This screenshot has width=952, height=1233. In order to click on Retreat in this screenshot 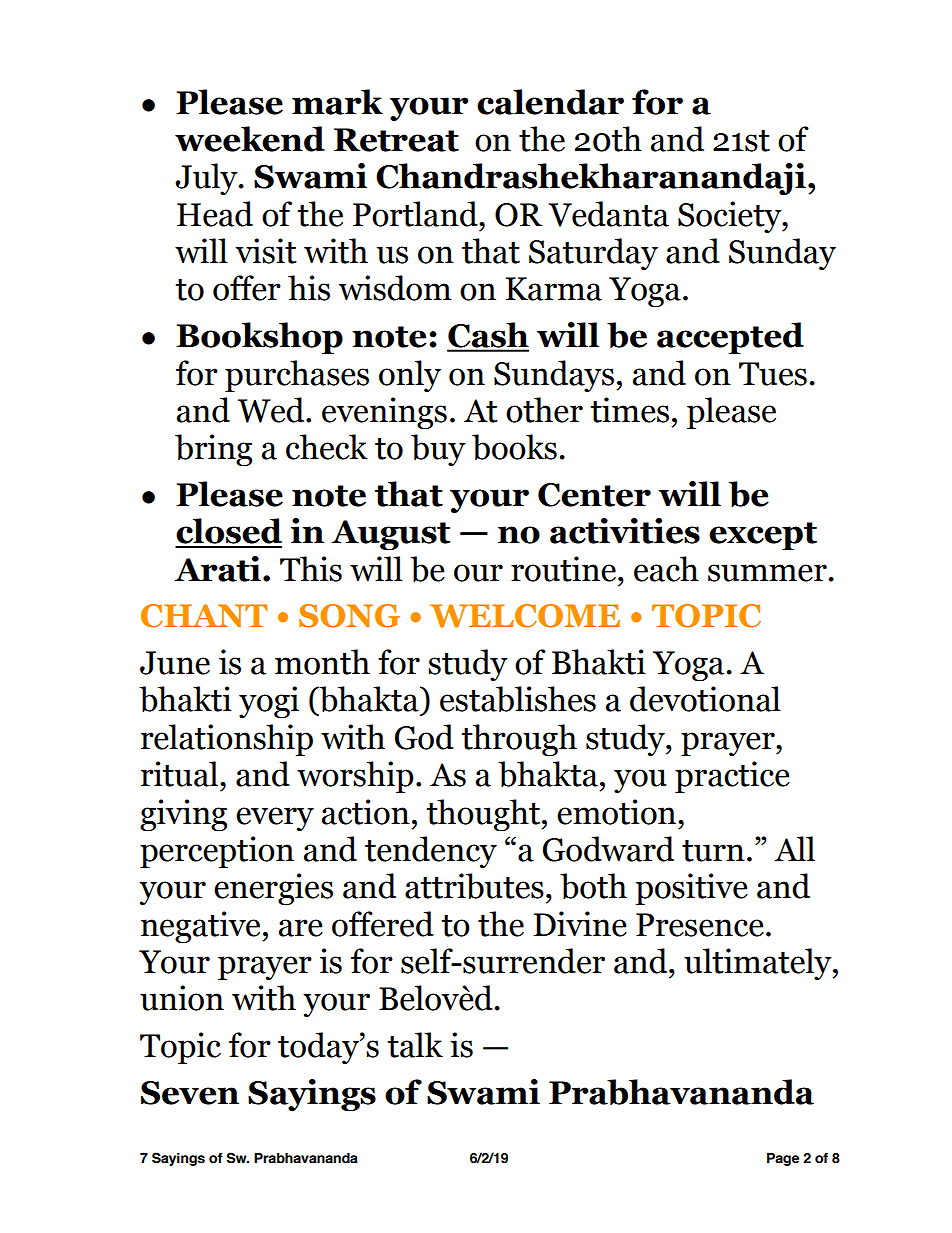, I will do `click(396, 140)`.
